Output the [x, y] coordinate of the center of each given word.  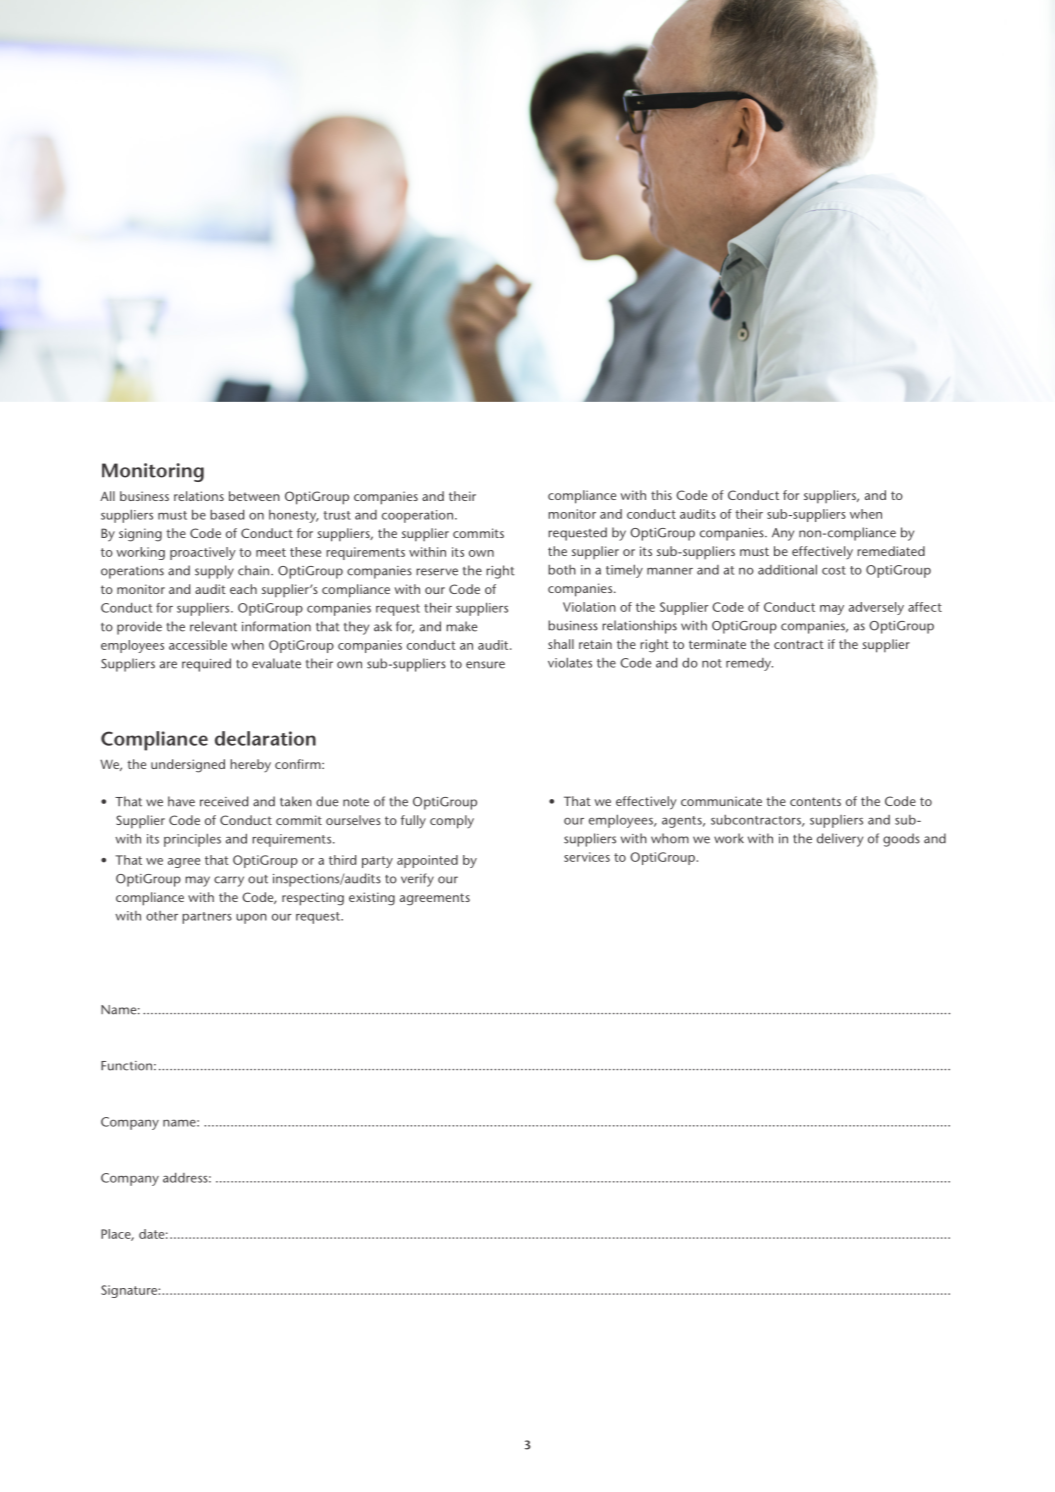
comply [452, 822]
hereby [250, 765]
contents [815, 801]
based [227, 514]
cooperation [417, 516]
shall [561, 644]
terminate [717, 644]
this [661, 495]
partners [207, 918]
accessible [198, 645]
